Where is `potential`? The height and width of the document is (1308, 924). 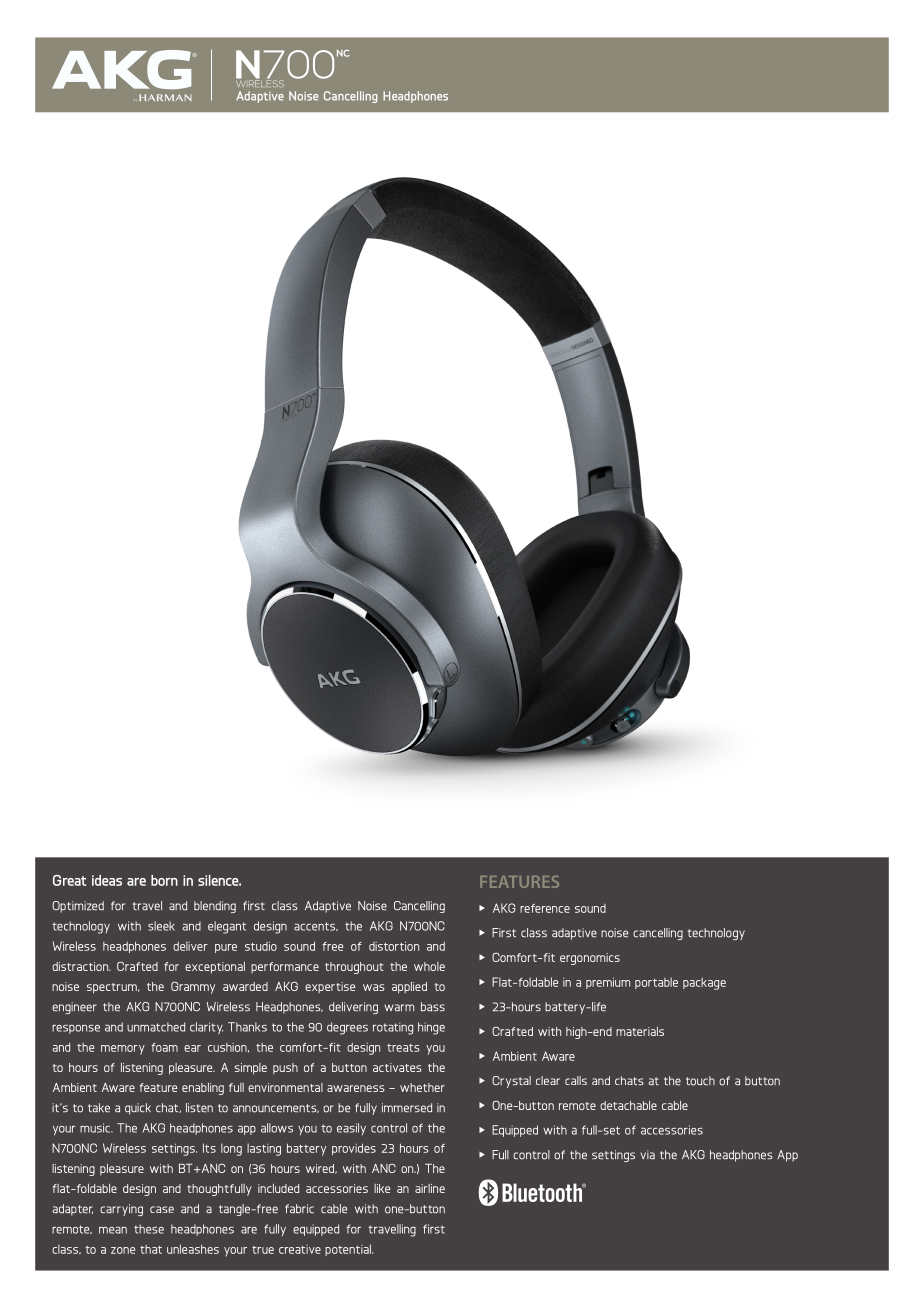
potential is located at coordinates (349, 1250).
